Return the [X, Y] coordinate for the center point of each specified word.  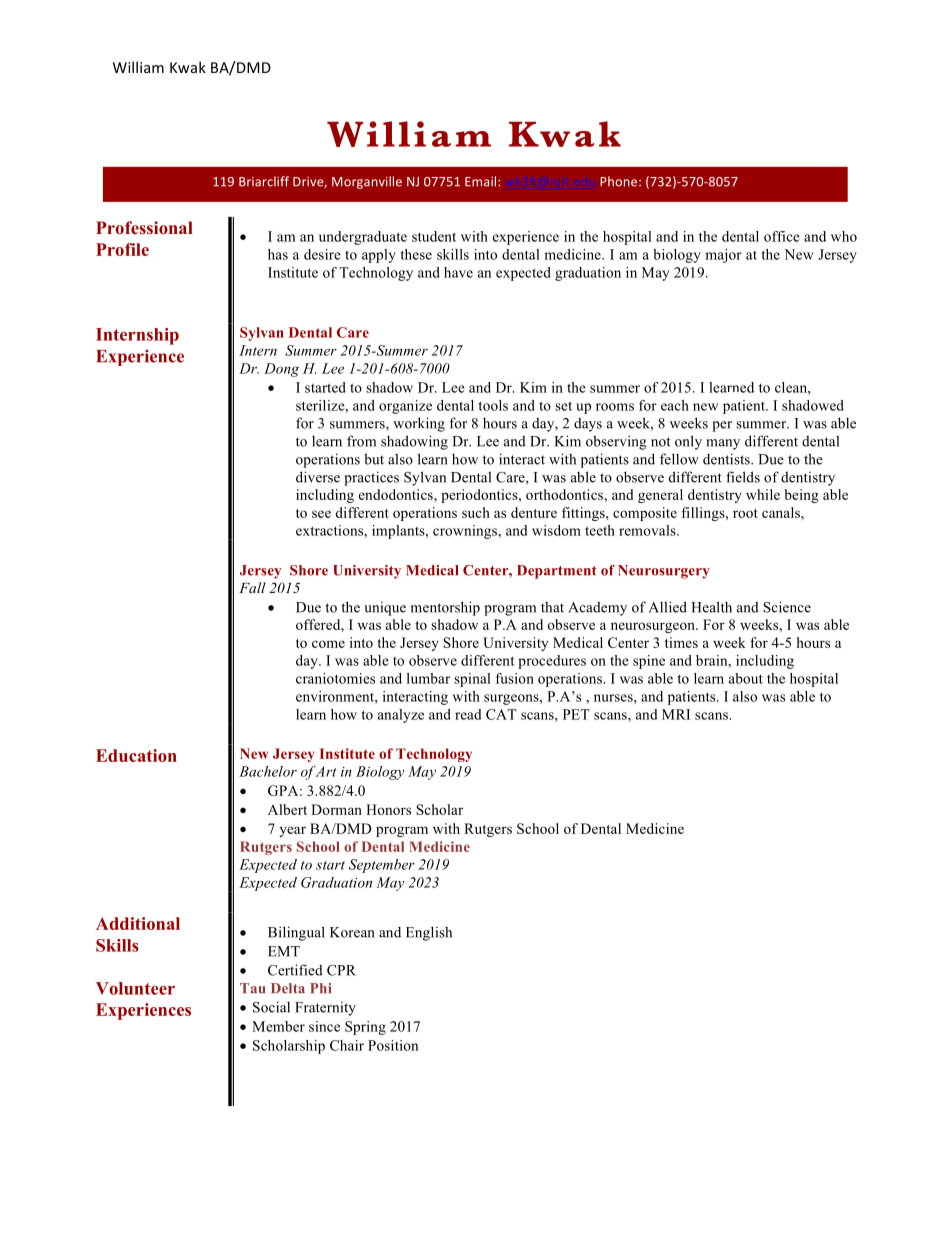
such [476, 512]
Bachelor [268, 771]
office [782, 236]
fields [743, 477]
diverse [318, 477]
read [468, 714]
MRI [676, 714]
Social [271, 1007]
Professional [144, 227]
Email [482, 181]
